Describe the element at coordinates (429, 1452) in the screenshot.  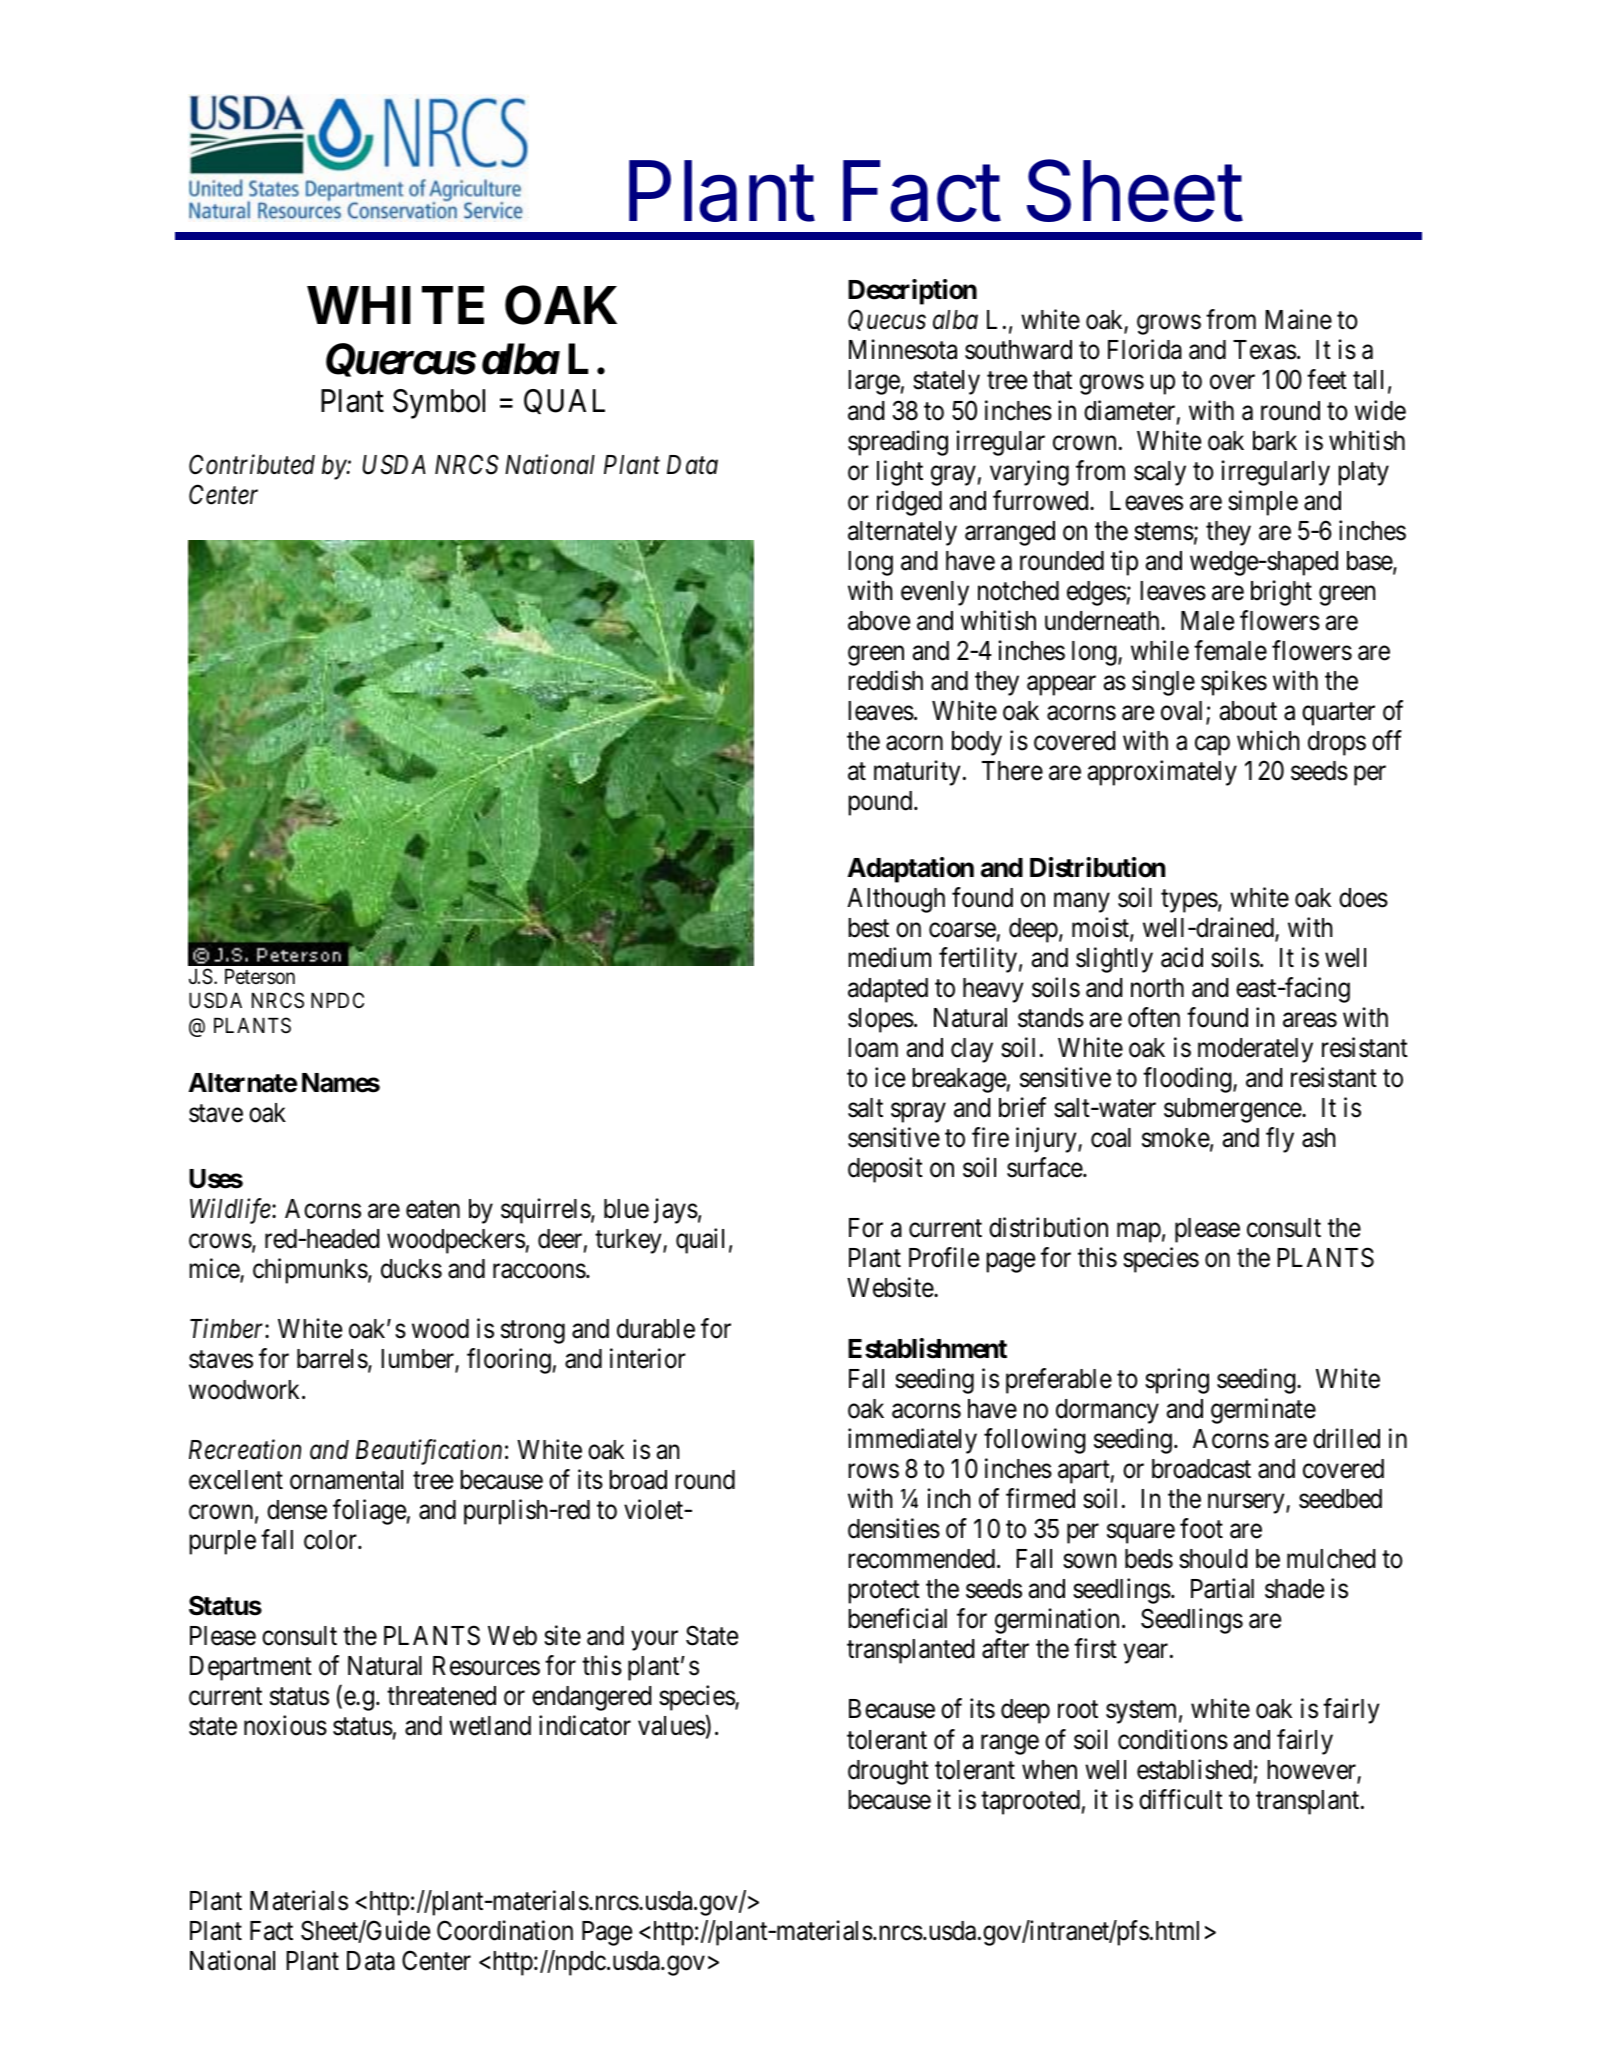
I see `Beautification` at that location.
